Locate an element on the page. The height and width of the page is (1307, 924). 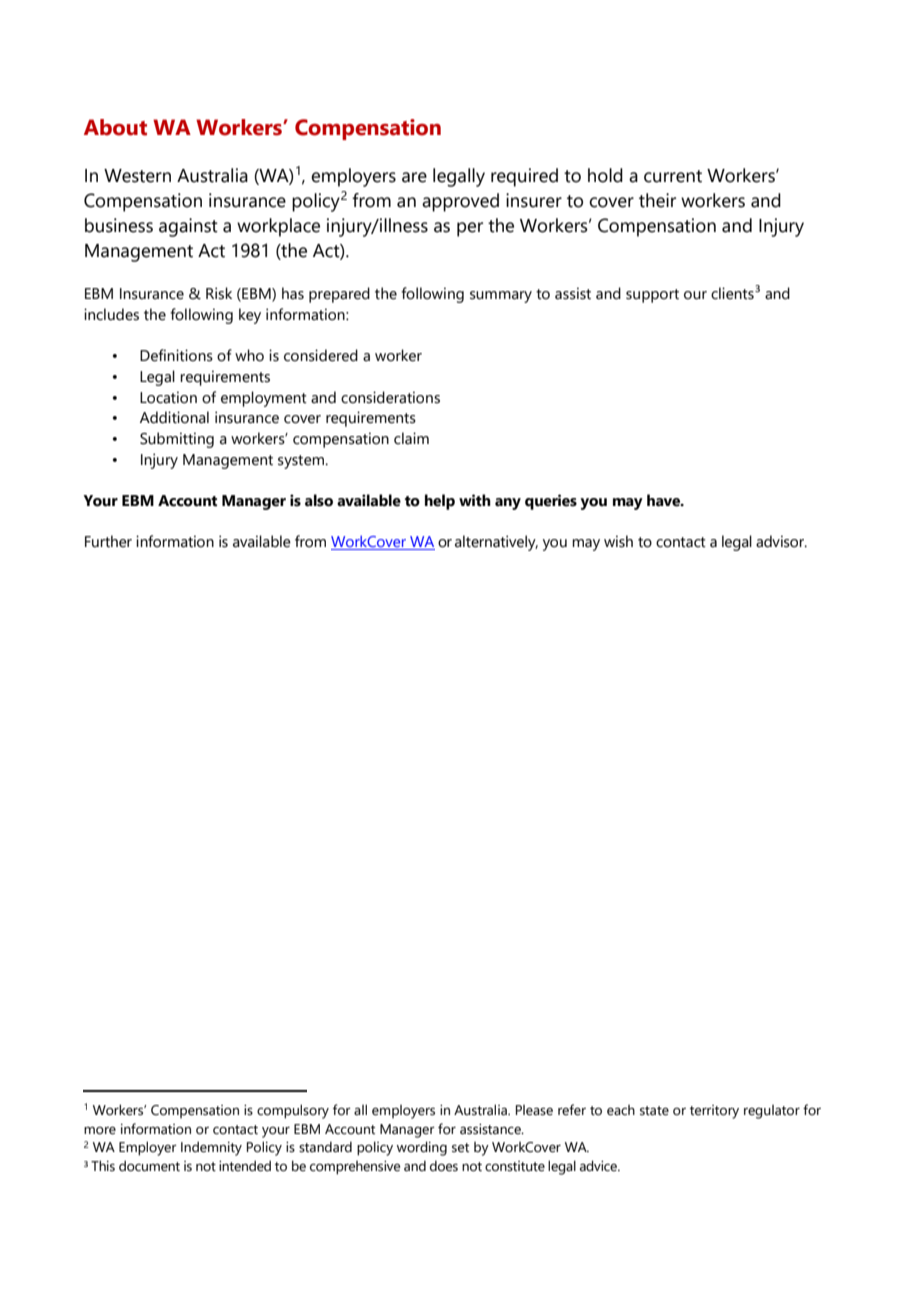
Western is located at coordinates (137, 176).
